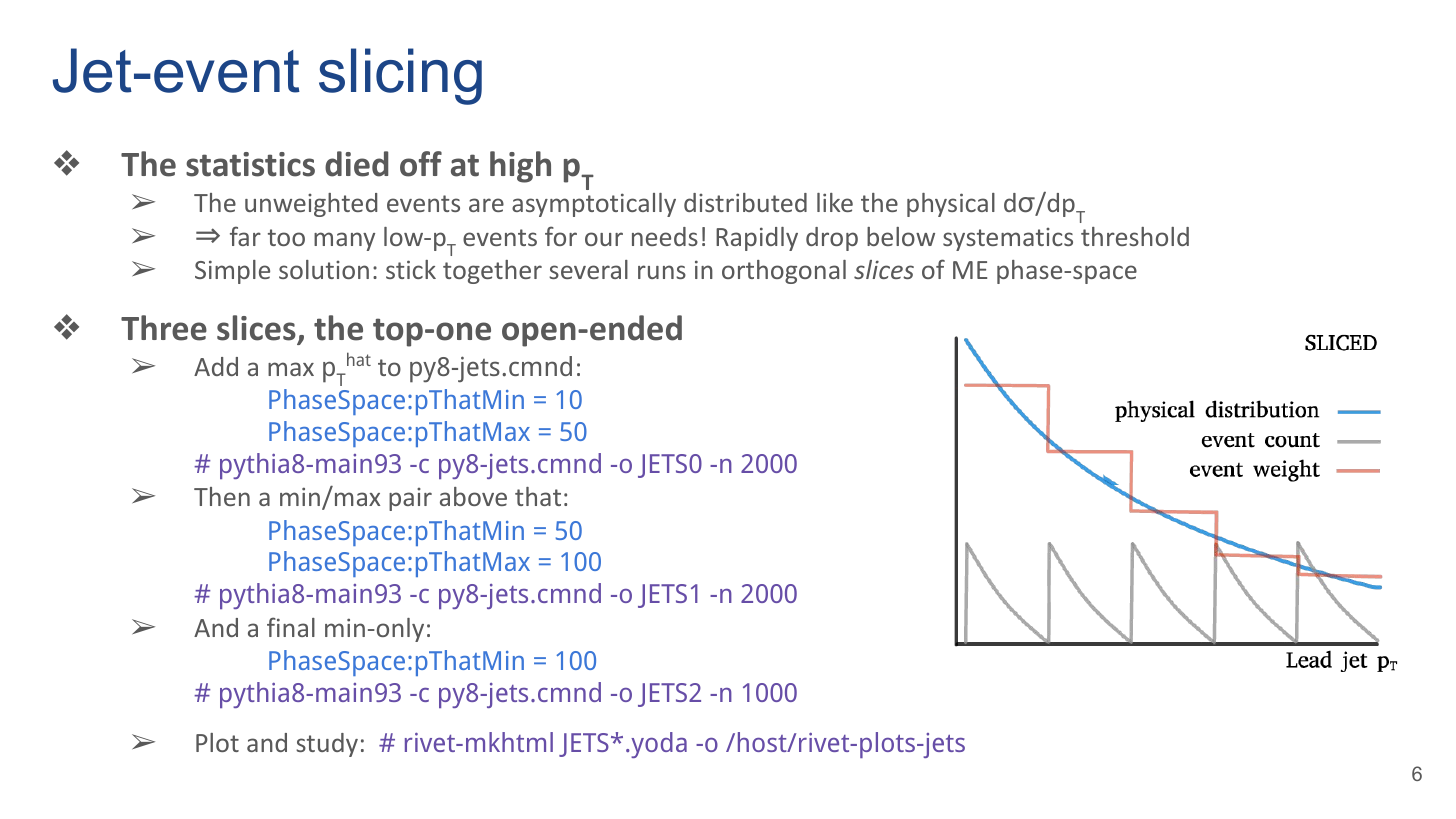 The width and height of the image is (1456, 819). What do you see at coordinates (951, 205) in the image?
I see `physical` at bounding box center [951, 205].
